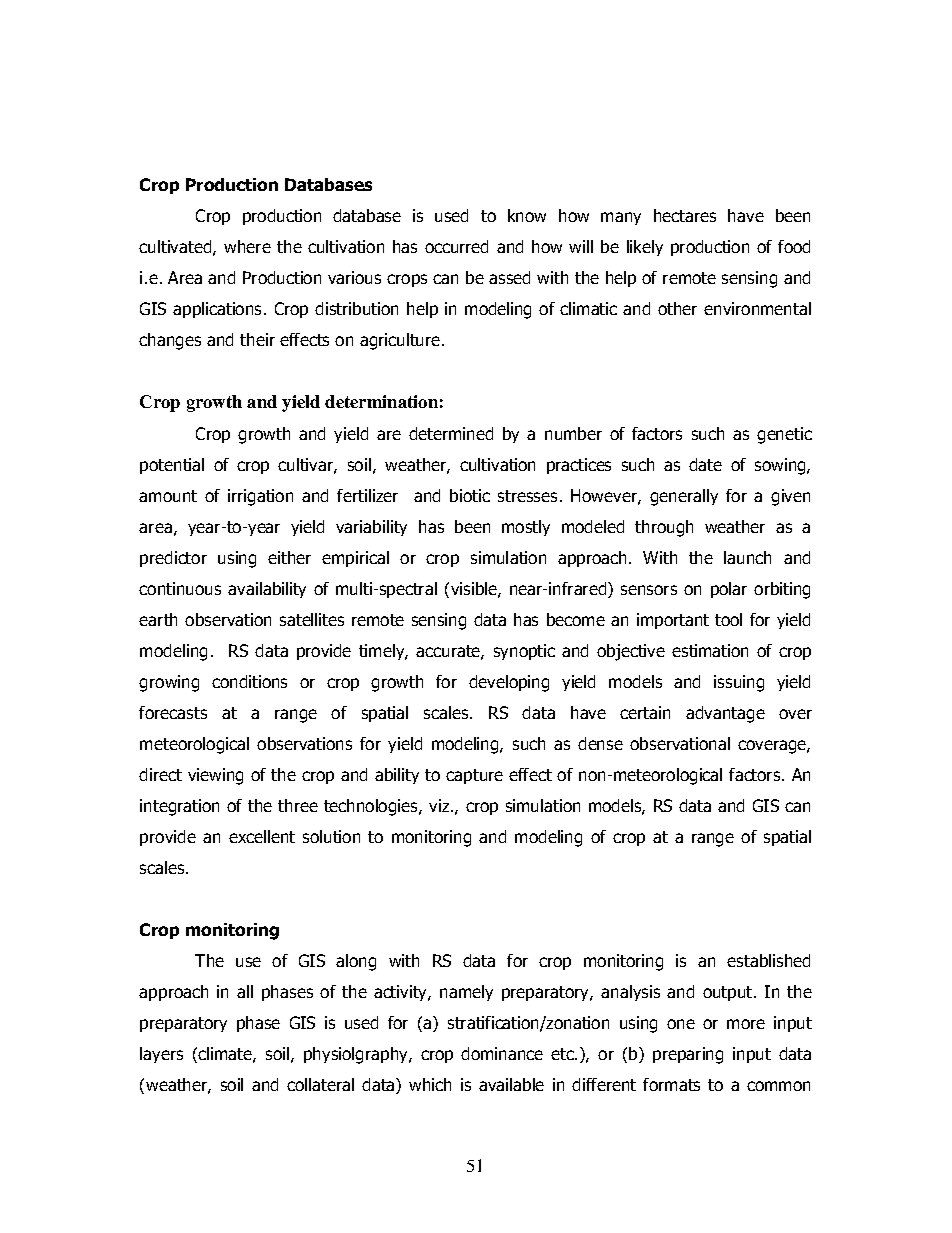  Describe the element at coordinates (247, 246) in the document. I see `where` at that location.
